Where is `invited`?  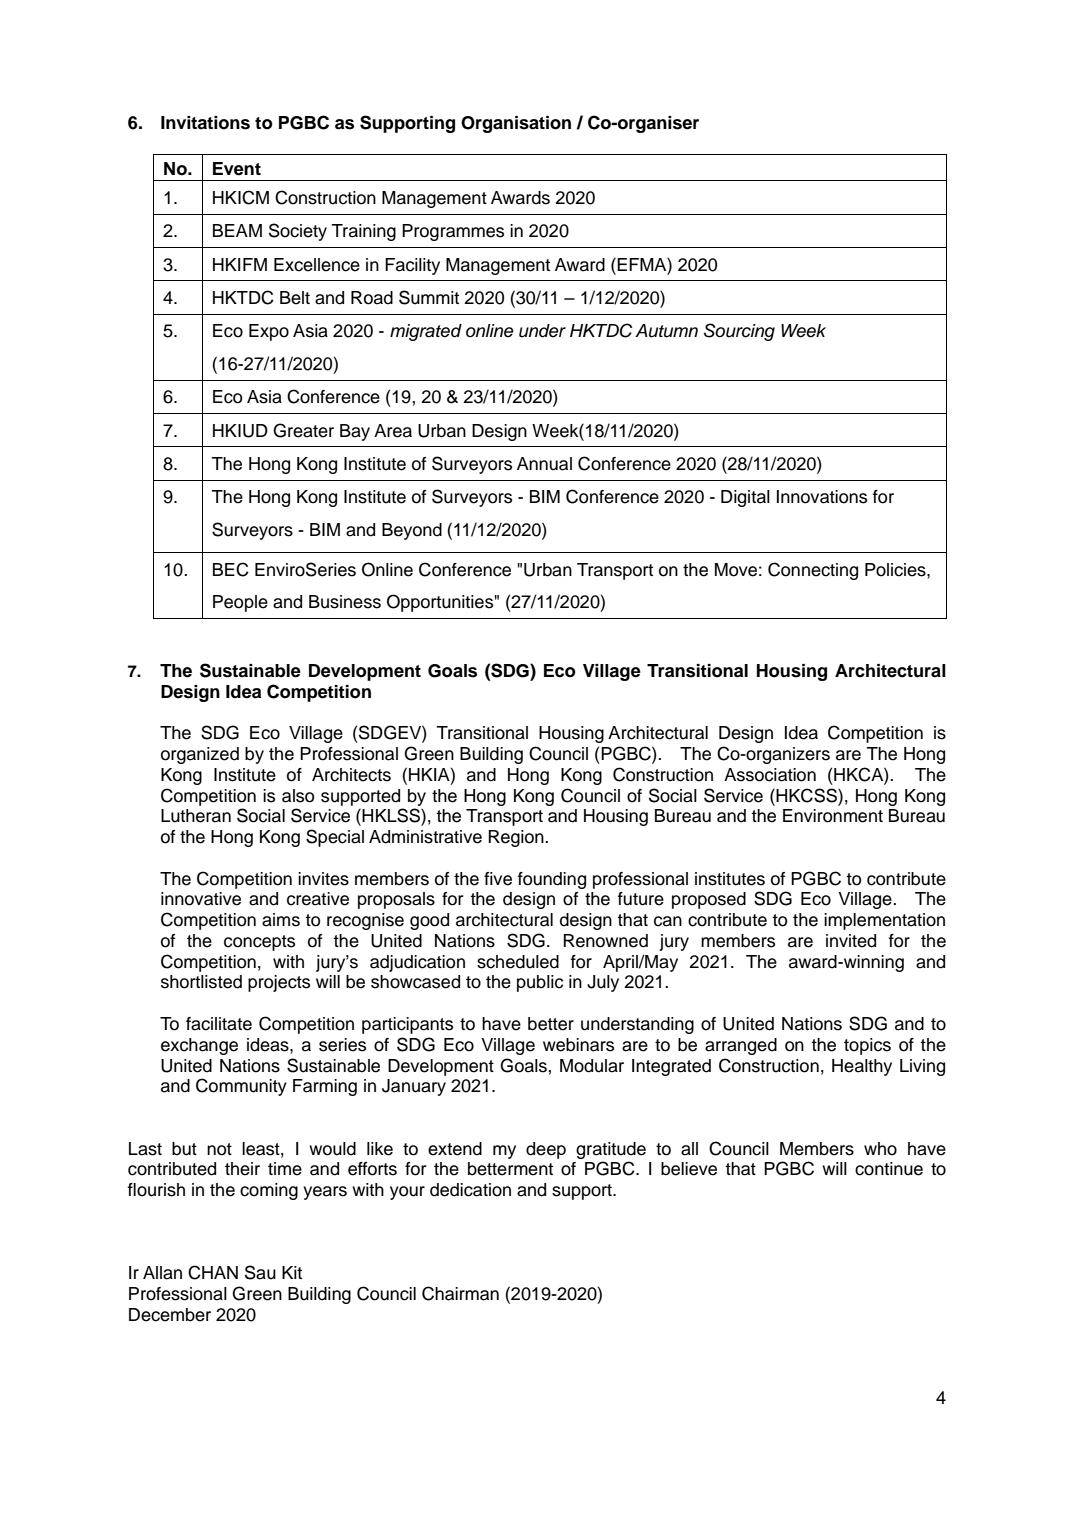 invited is located at coordinates (851, 941).
